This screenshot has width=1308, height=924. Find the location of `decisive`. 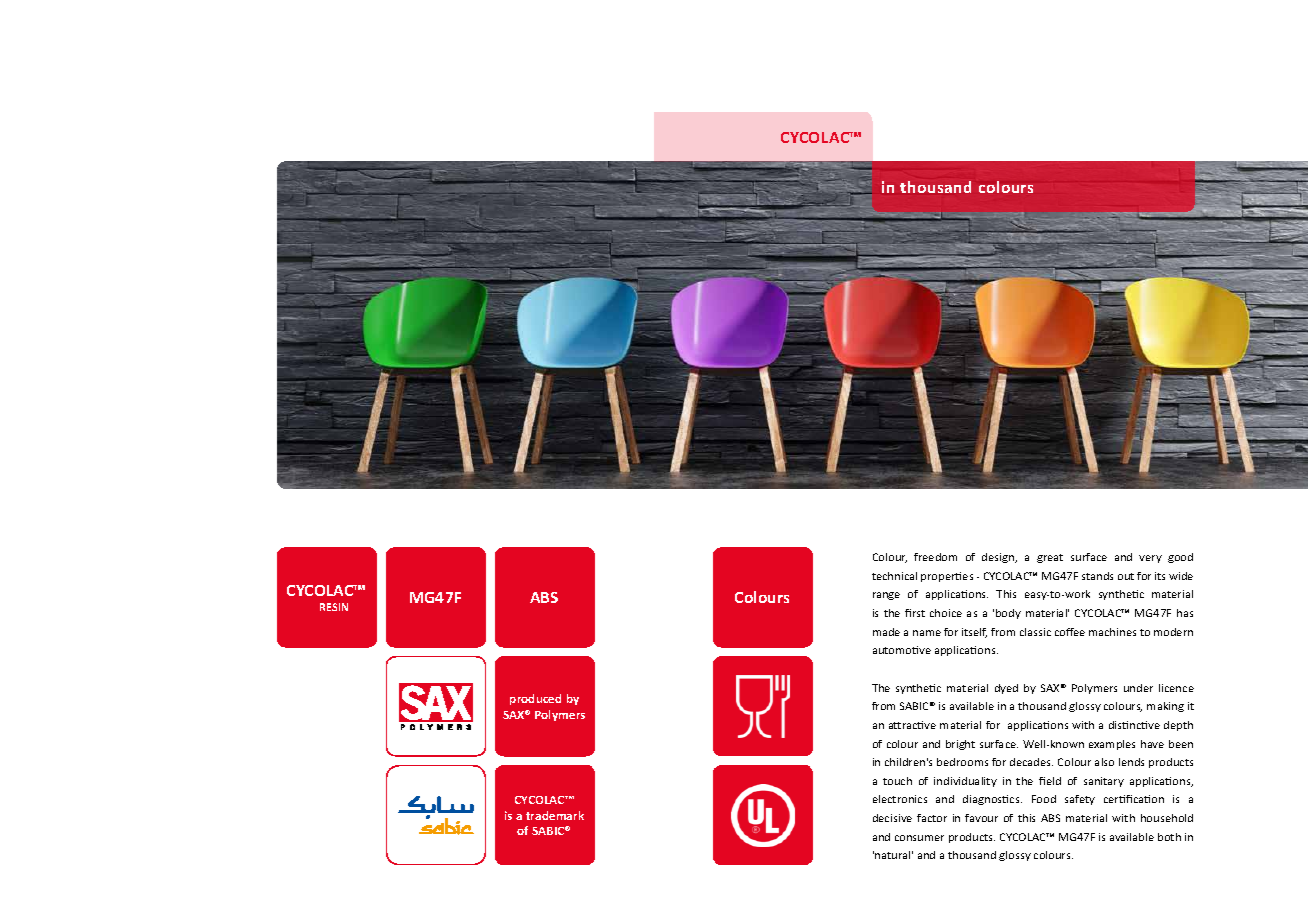

decisive is located at coordinates (892, 818).
